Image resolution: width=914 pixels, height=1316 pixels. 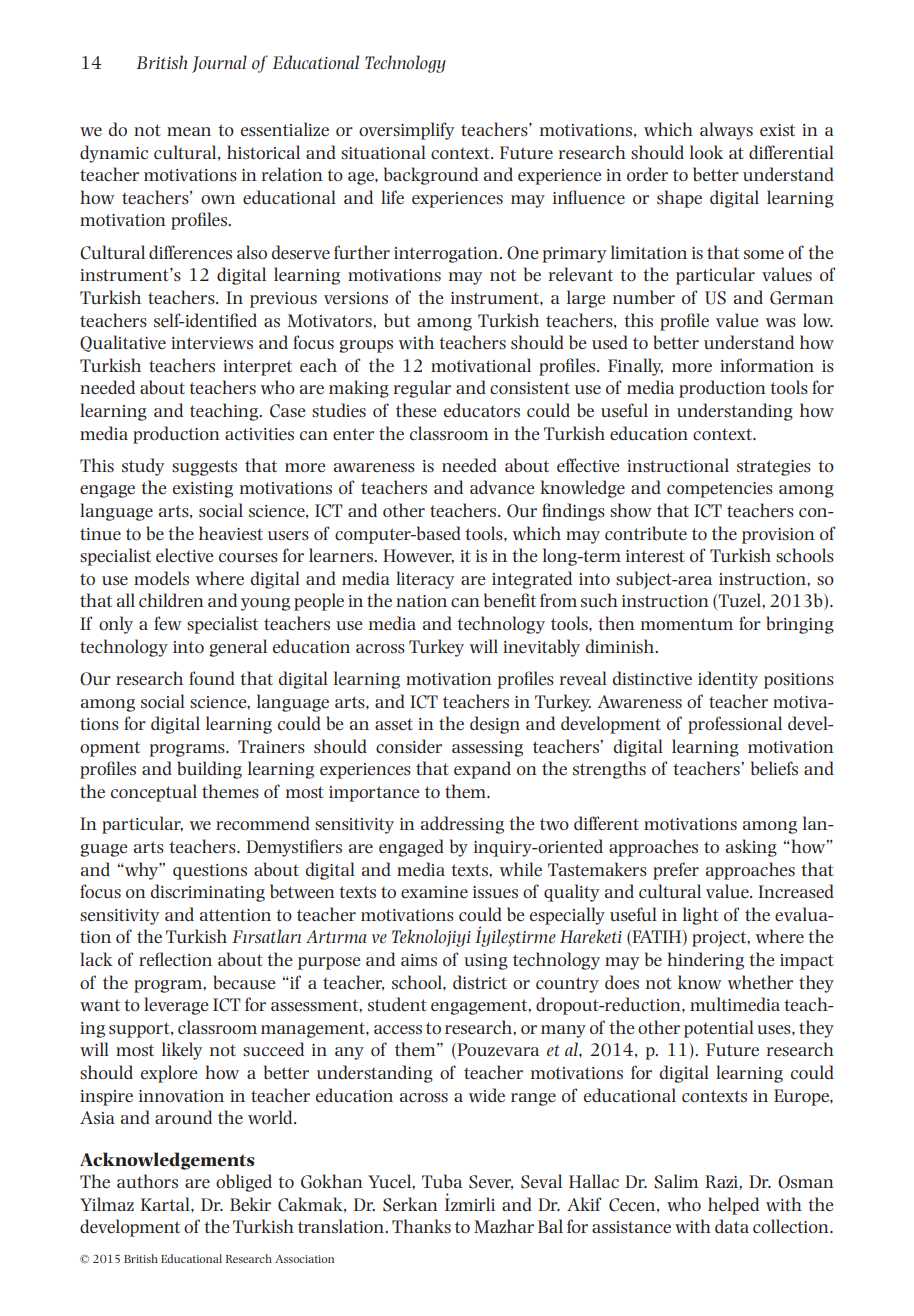 What do you see at coordinates (510, 600) in the document?
I see `benefit` at bounding box center [510, 600].
